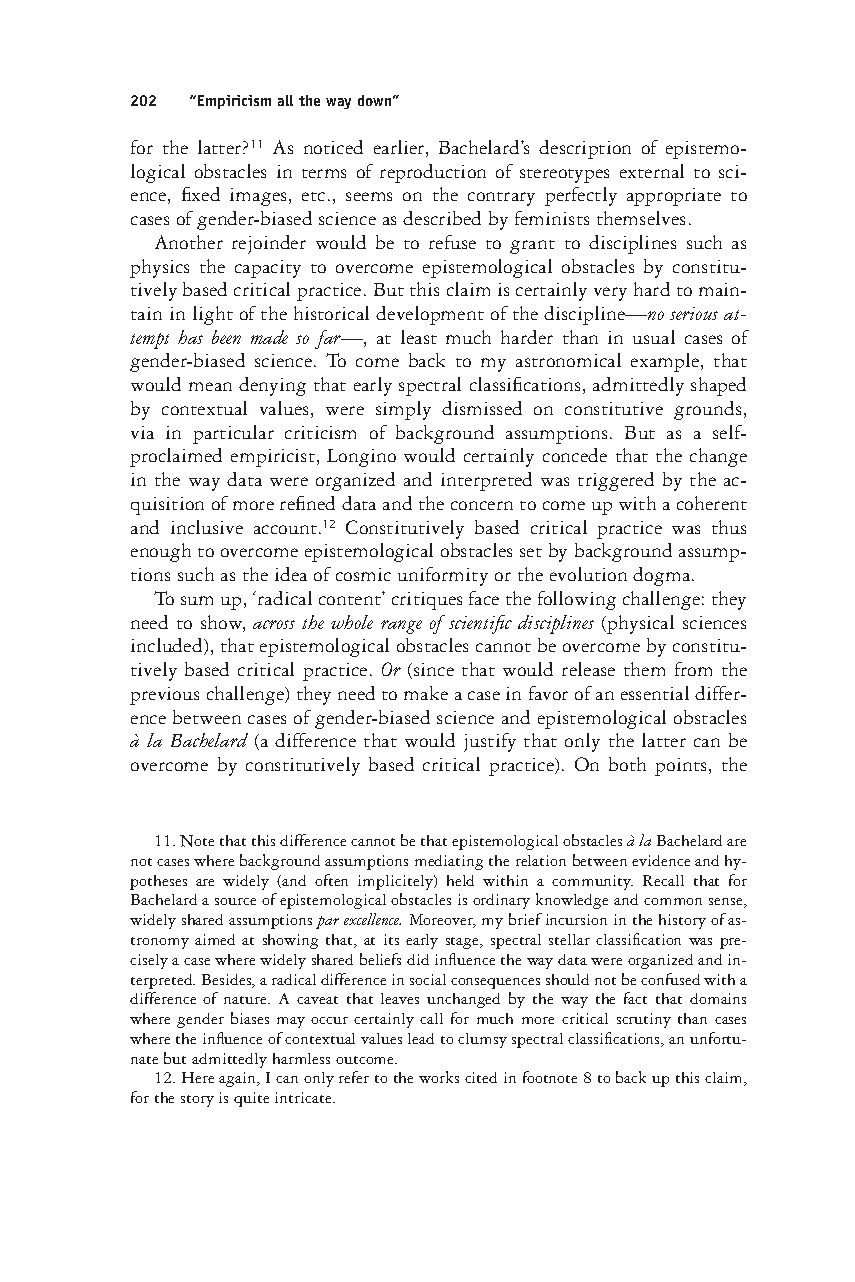 This image has height=1282, width=855. I want to click on development, so click(430, 315).
